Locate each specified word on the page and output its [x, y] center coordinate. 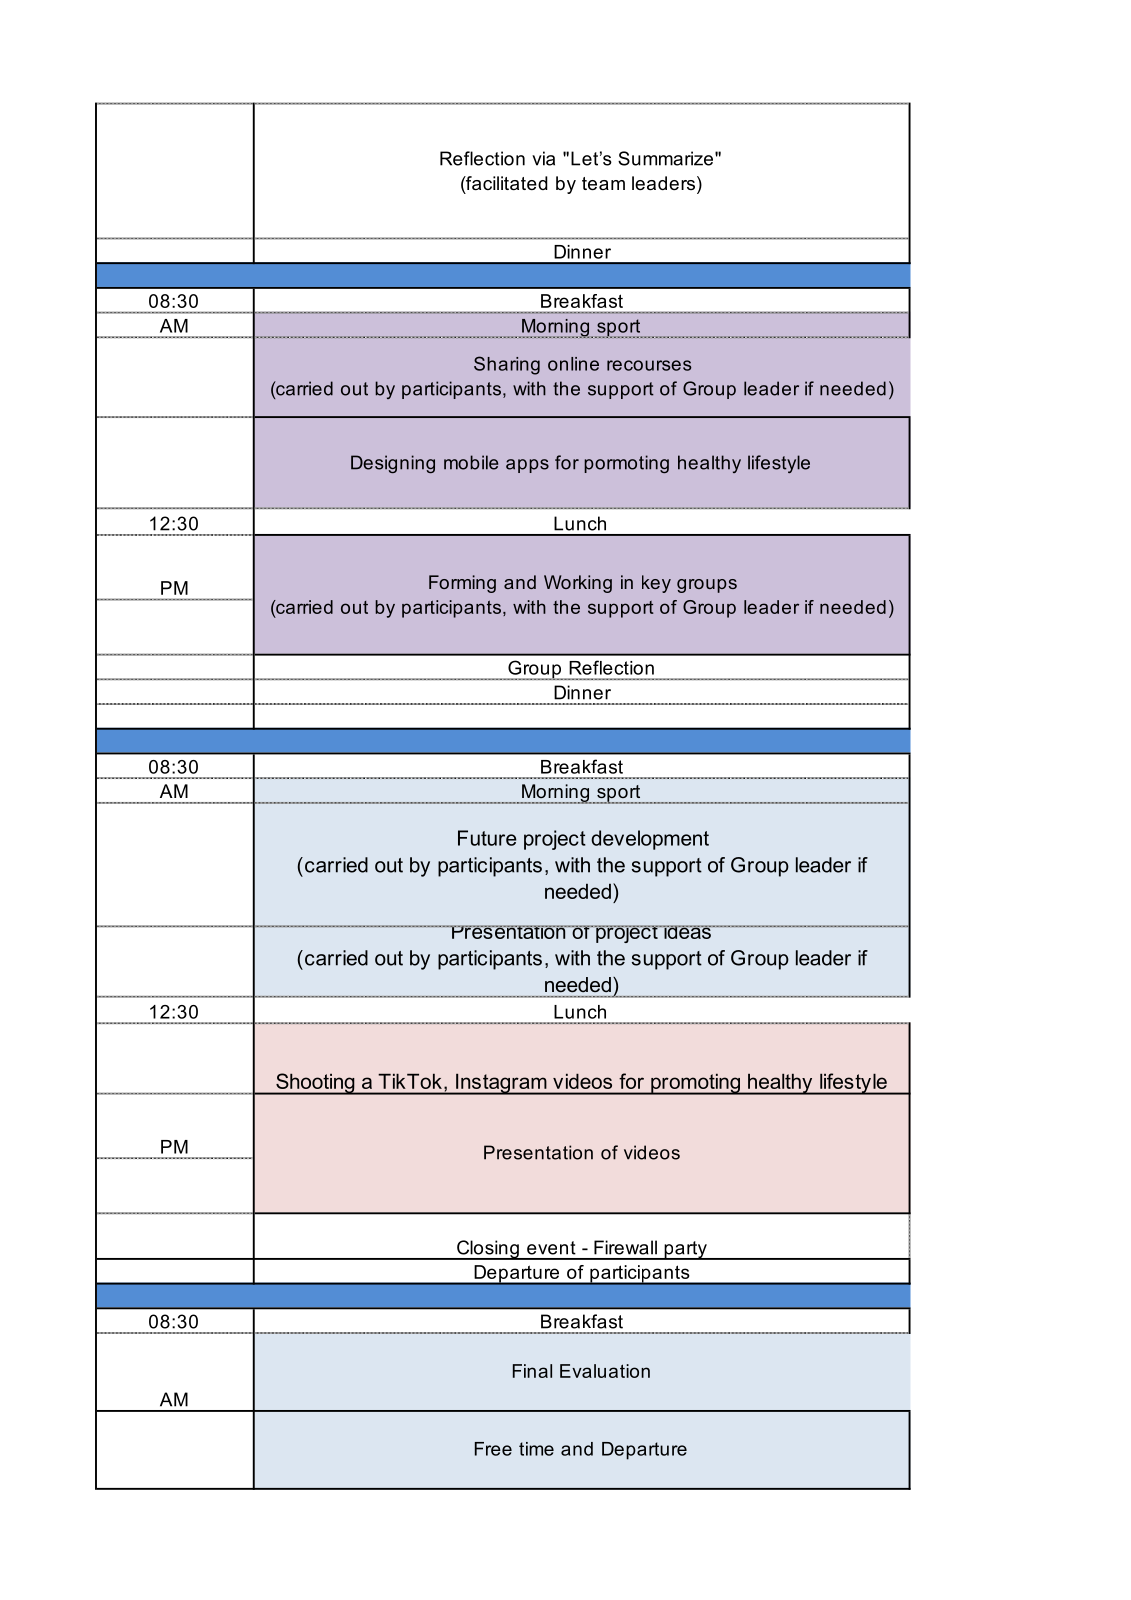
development [650, 840]
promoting [695, 1084]
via [543, 158]
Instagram [501, 1084]
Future [487, 838]
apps [527, 466]
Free [493, 1449]
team [603, 184]
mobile [471, 462]
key [656, 584]
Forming [462, 584]
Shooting [315, 1084]
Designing [393, 464]
